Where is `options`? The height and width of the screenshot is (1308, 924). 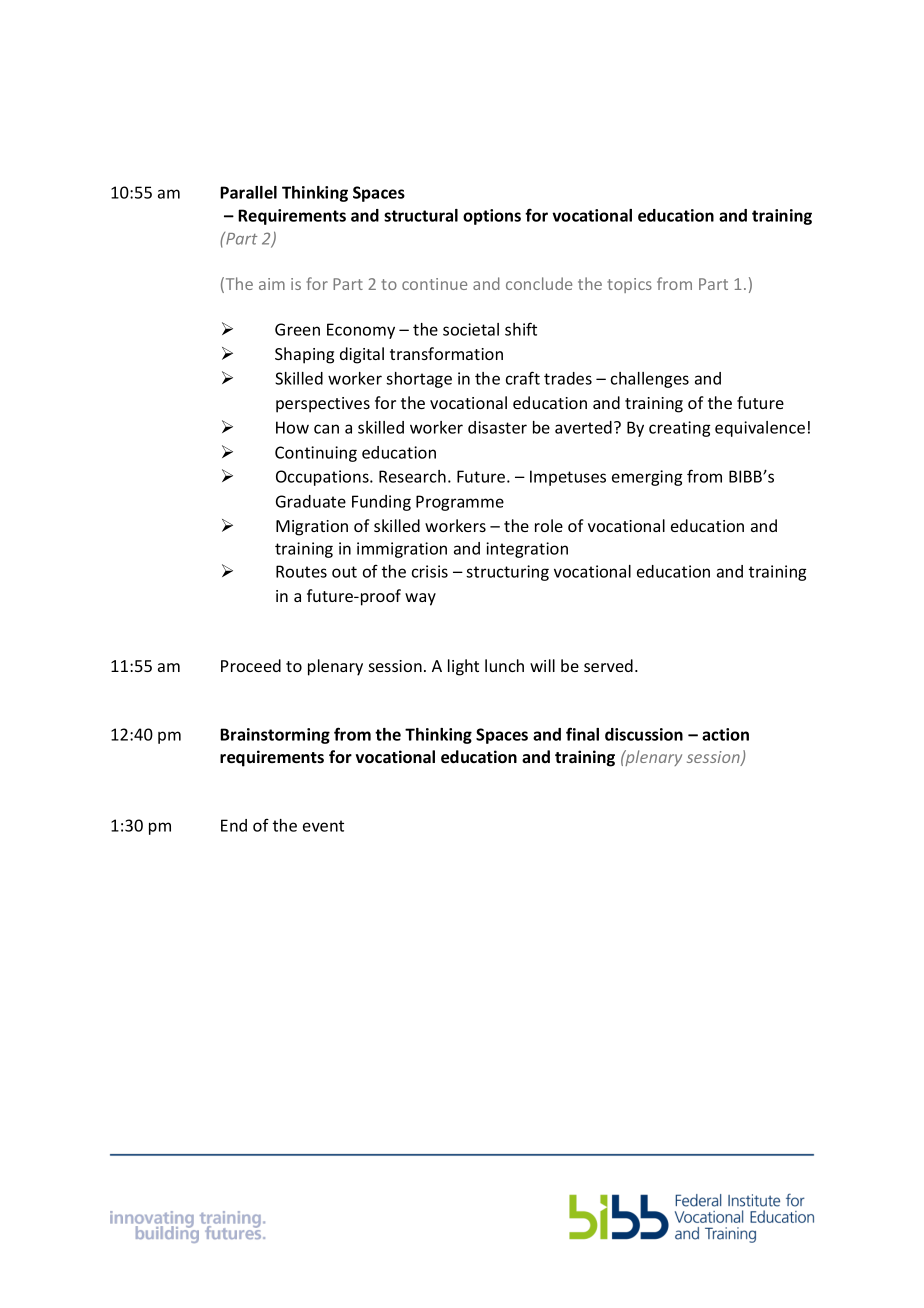 options is located at coordinates (492, 217).
